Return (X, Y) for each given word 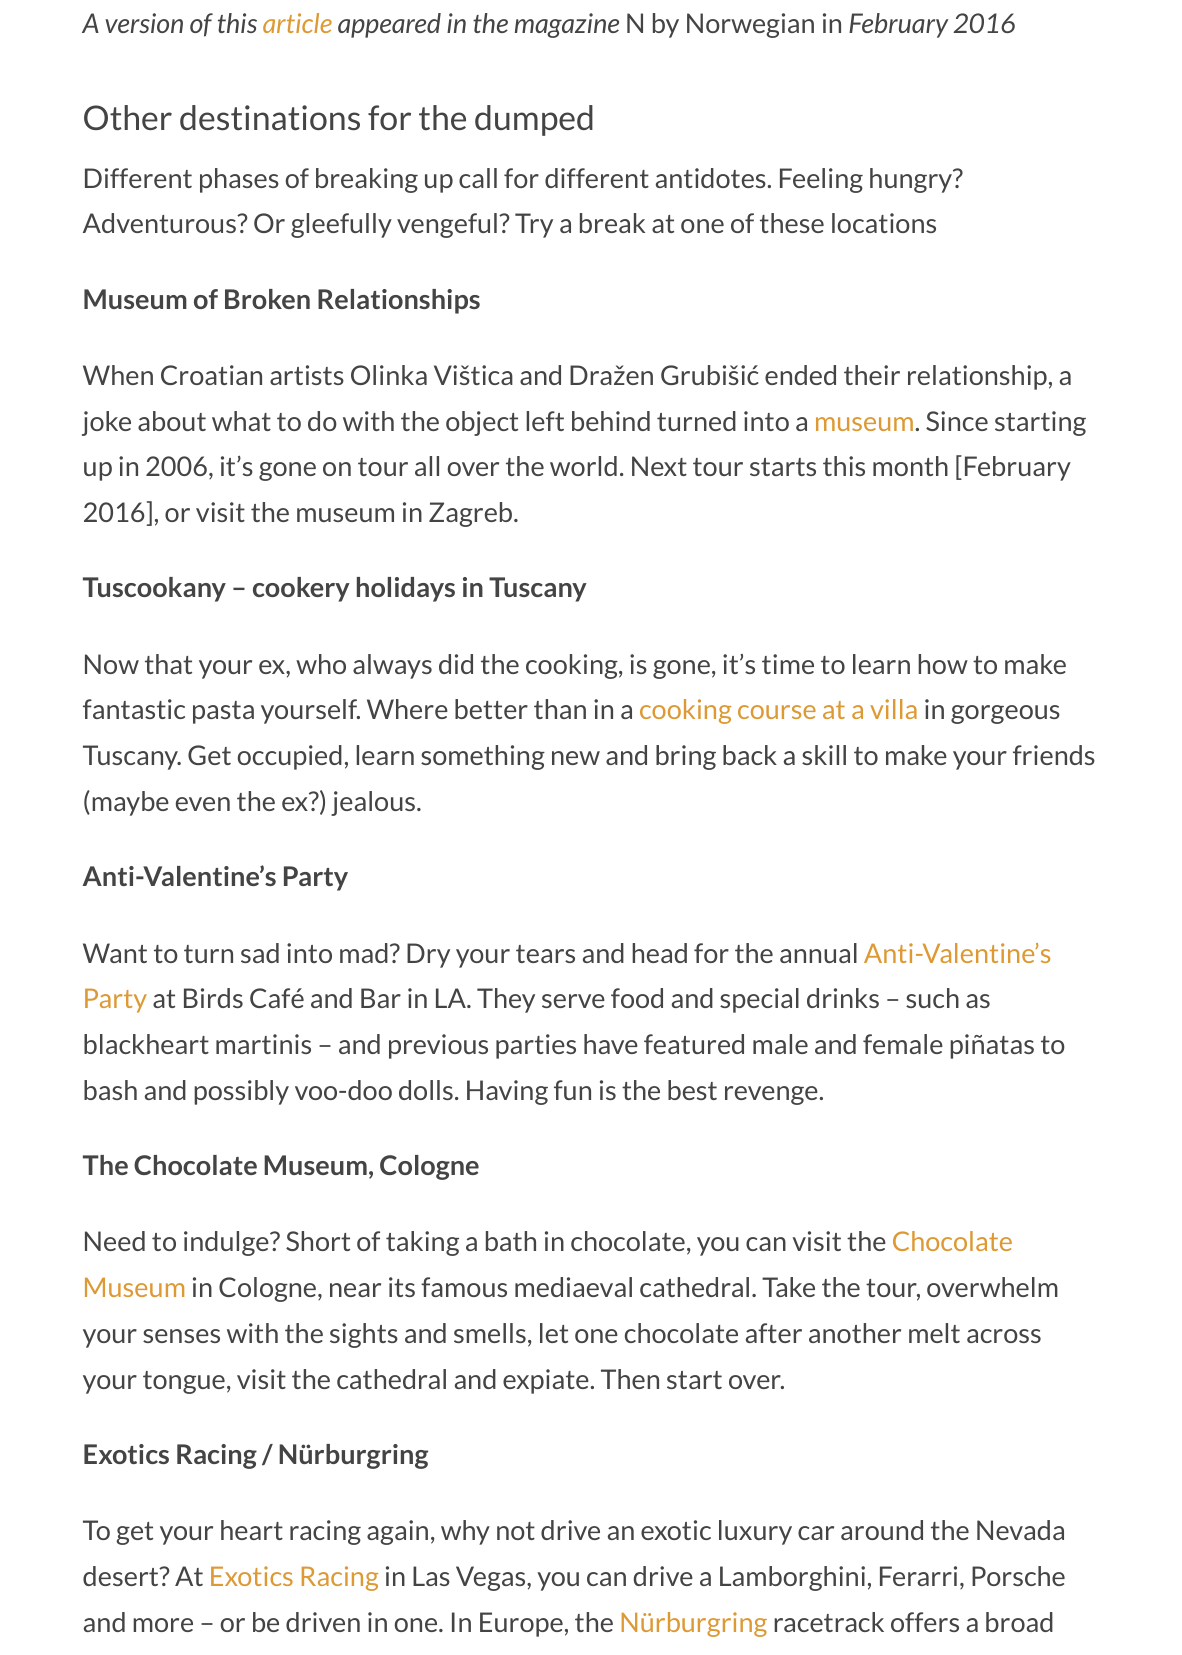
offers (925, 1622)
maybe (130, 803)
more (163, 1625)
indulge (227, 1243)
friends (1054, 755)
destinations (270, 117)
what (241, 421)
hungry (912, 180)
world (583, 466)
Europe (521, 1624)
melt (934, 1333)
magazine (567, 25)
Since (957, 421)
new (576, 758)
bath (511, 1241)
